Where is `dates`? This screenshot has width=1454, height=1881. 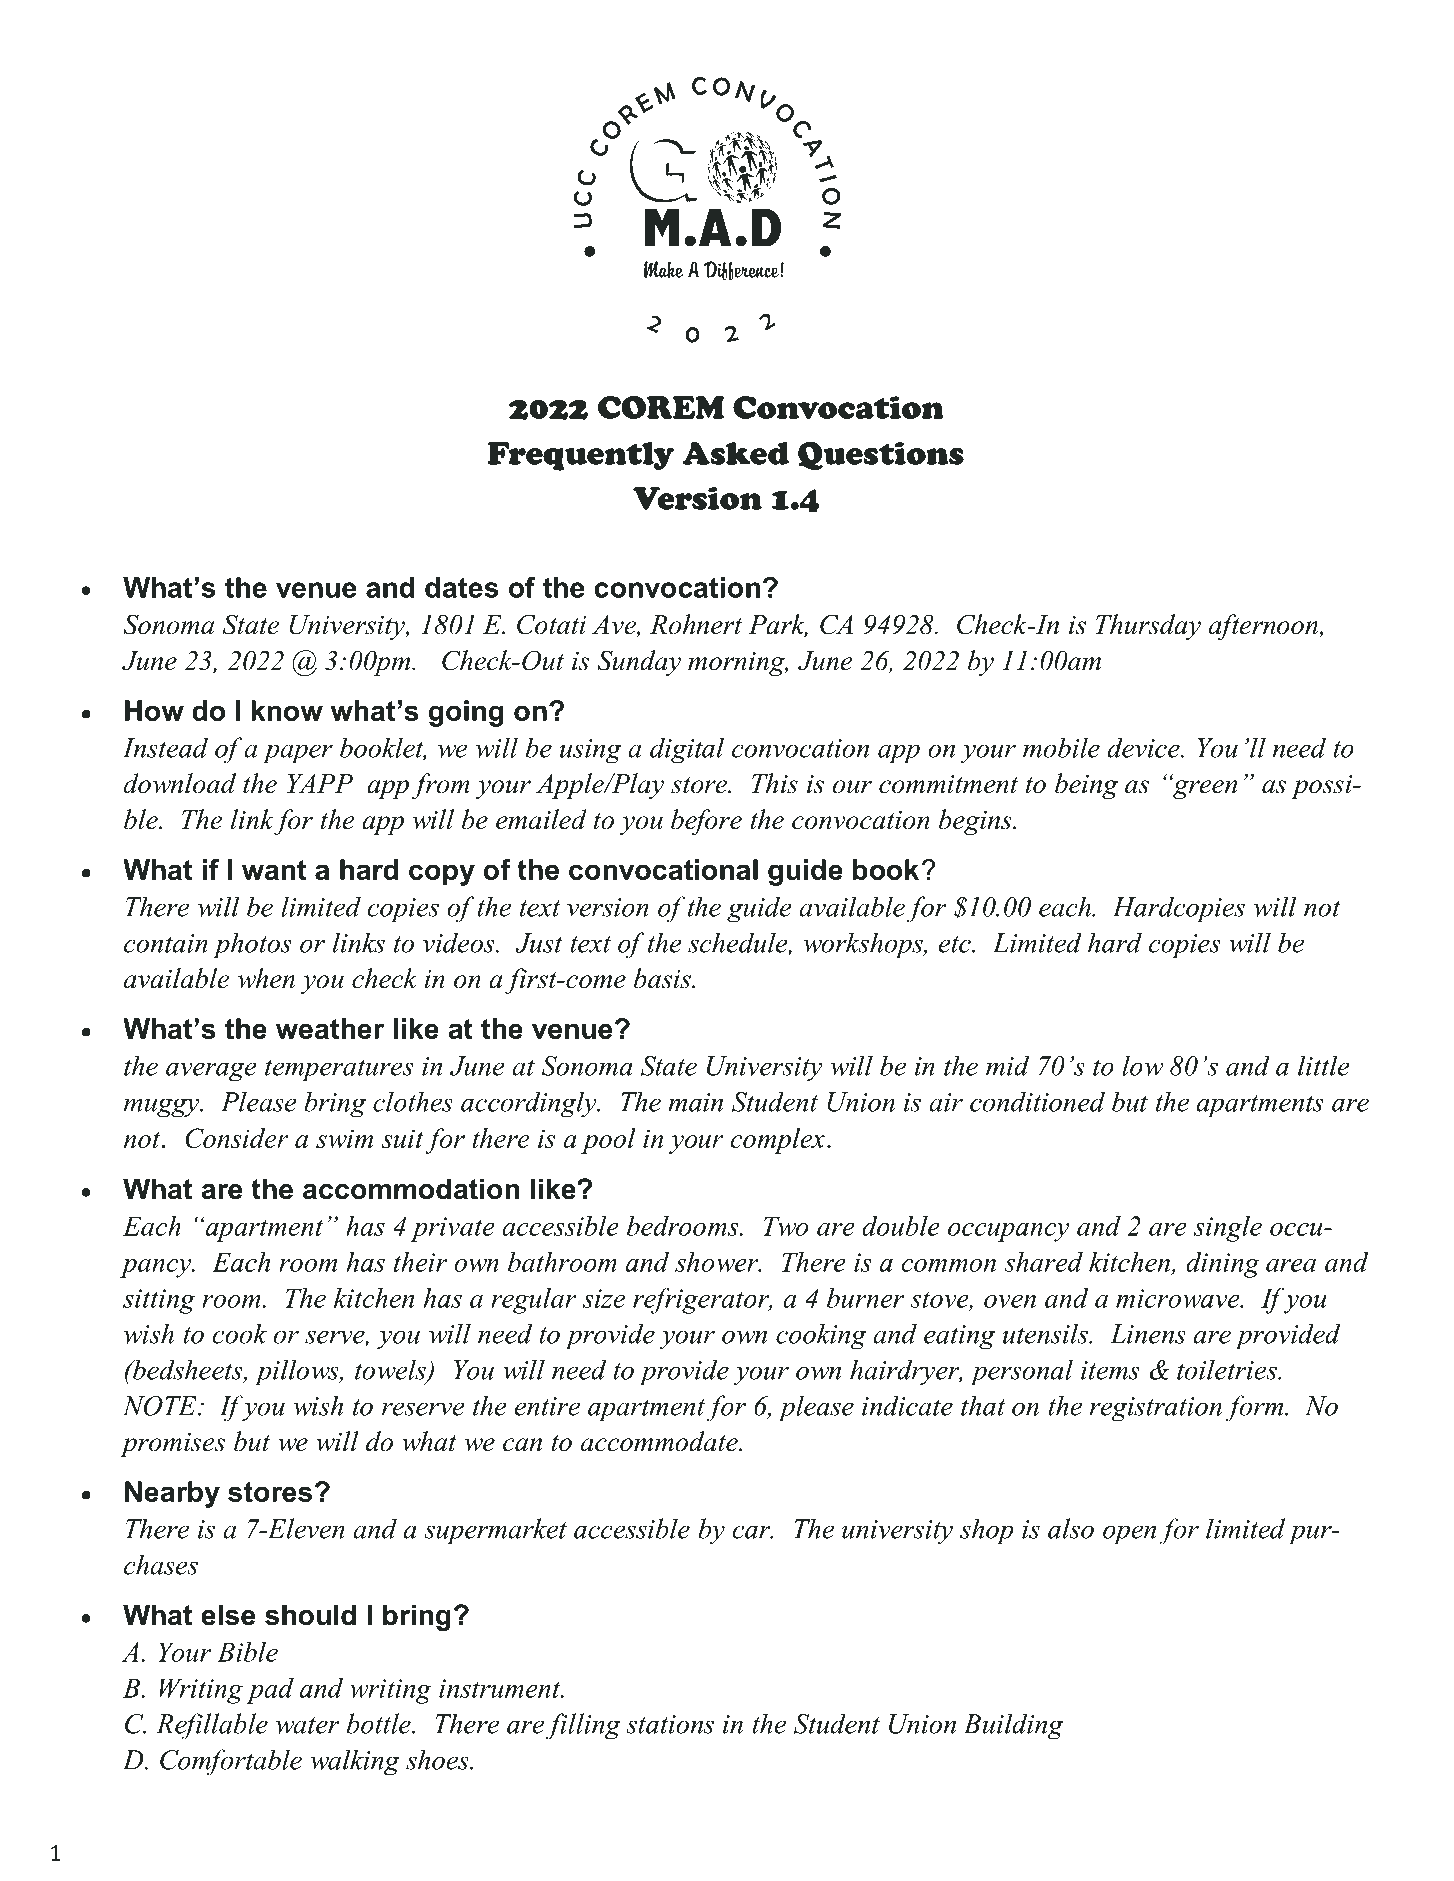 dates is located at coordinates (462, 587).
